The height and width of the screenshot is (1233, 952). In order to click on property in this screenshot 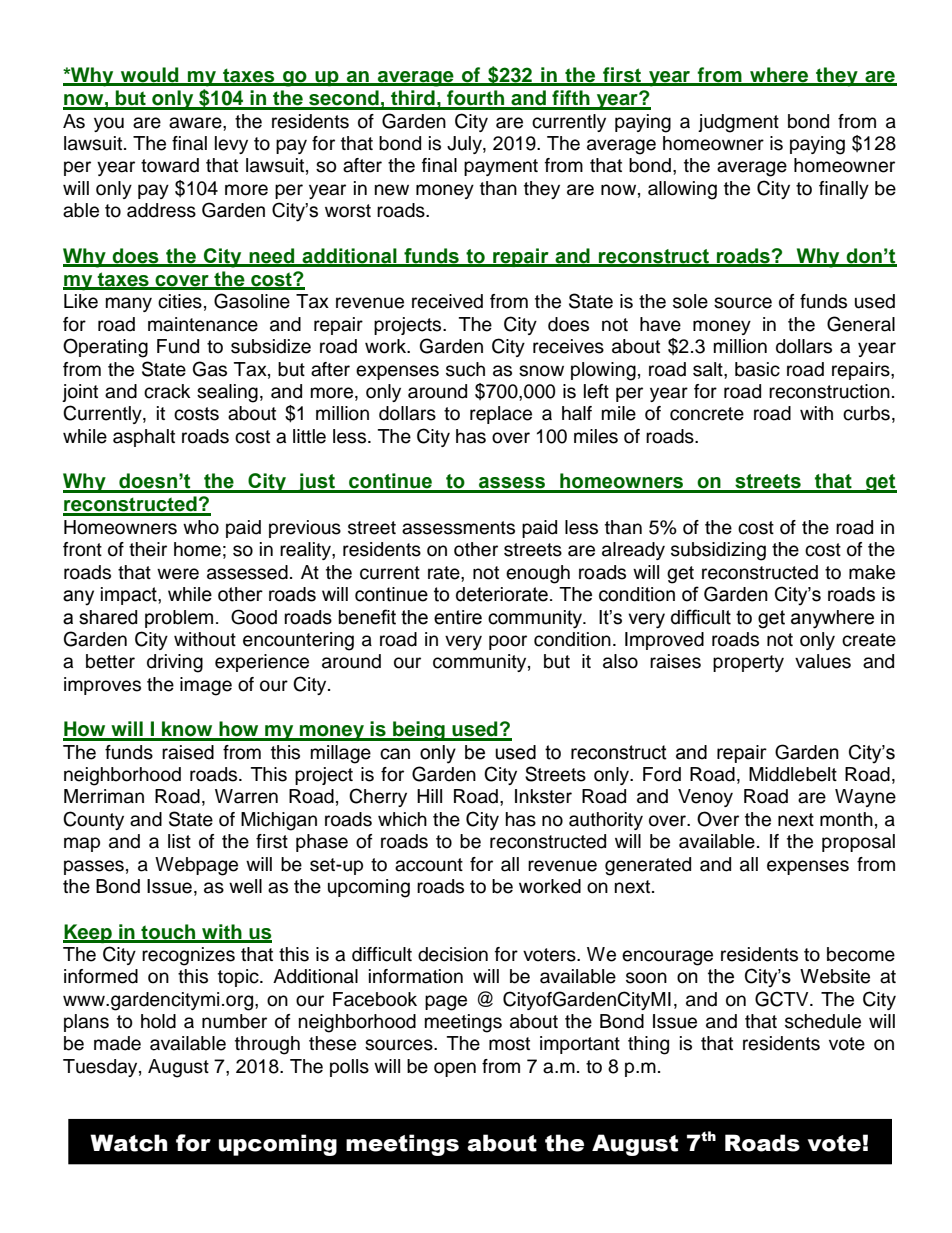, I will do `click(748, 663)`.
